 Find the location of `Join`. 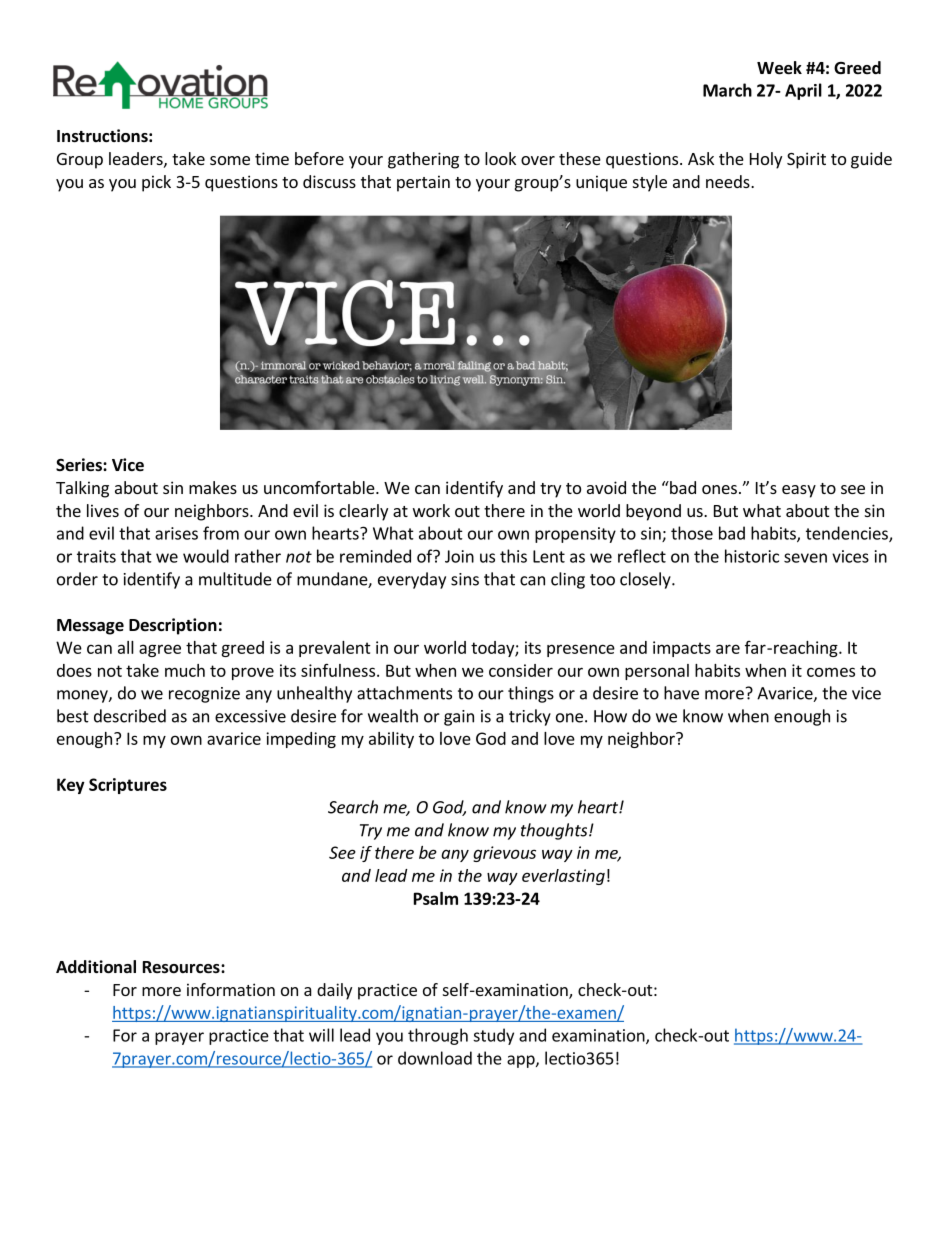

Join is located at coordinates (459, 556).
